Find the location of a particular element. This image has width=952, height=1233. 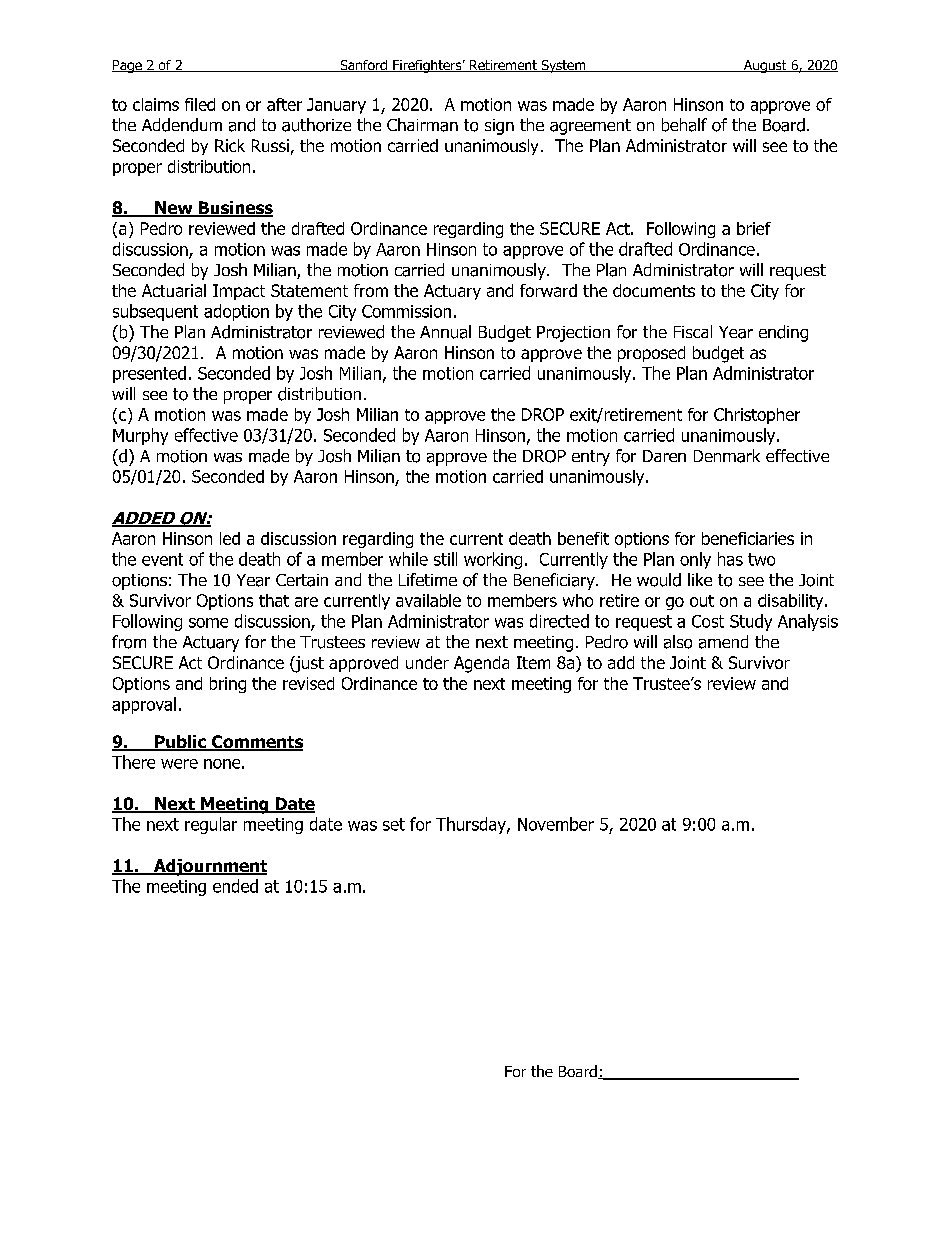

Adjournment is located at coordinates (209, 867).
